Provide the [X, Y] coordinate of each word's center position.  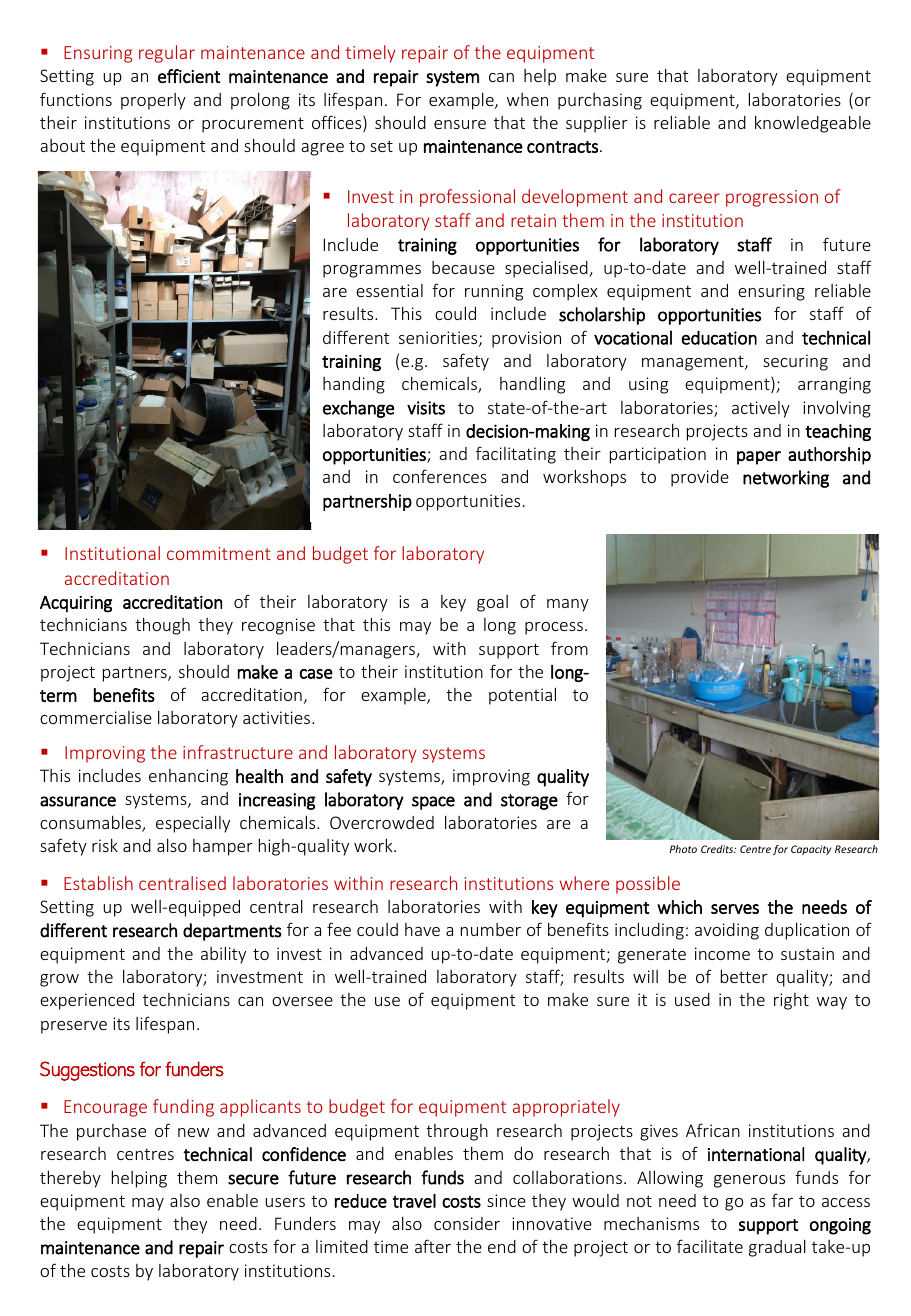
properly [153, 101]
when [527, 99]
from [569, 648]
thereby [70, 1179]
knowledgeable [813, 124]
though [162, 626]
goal [492, 603]
